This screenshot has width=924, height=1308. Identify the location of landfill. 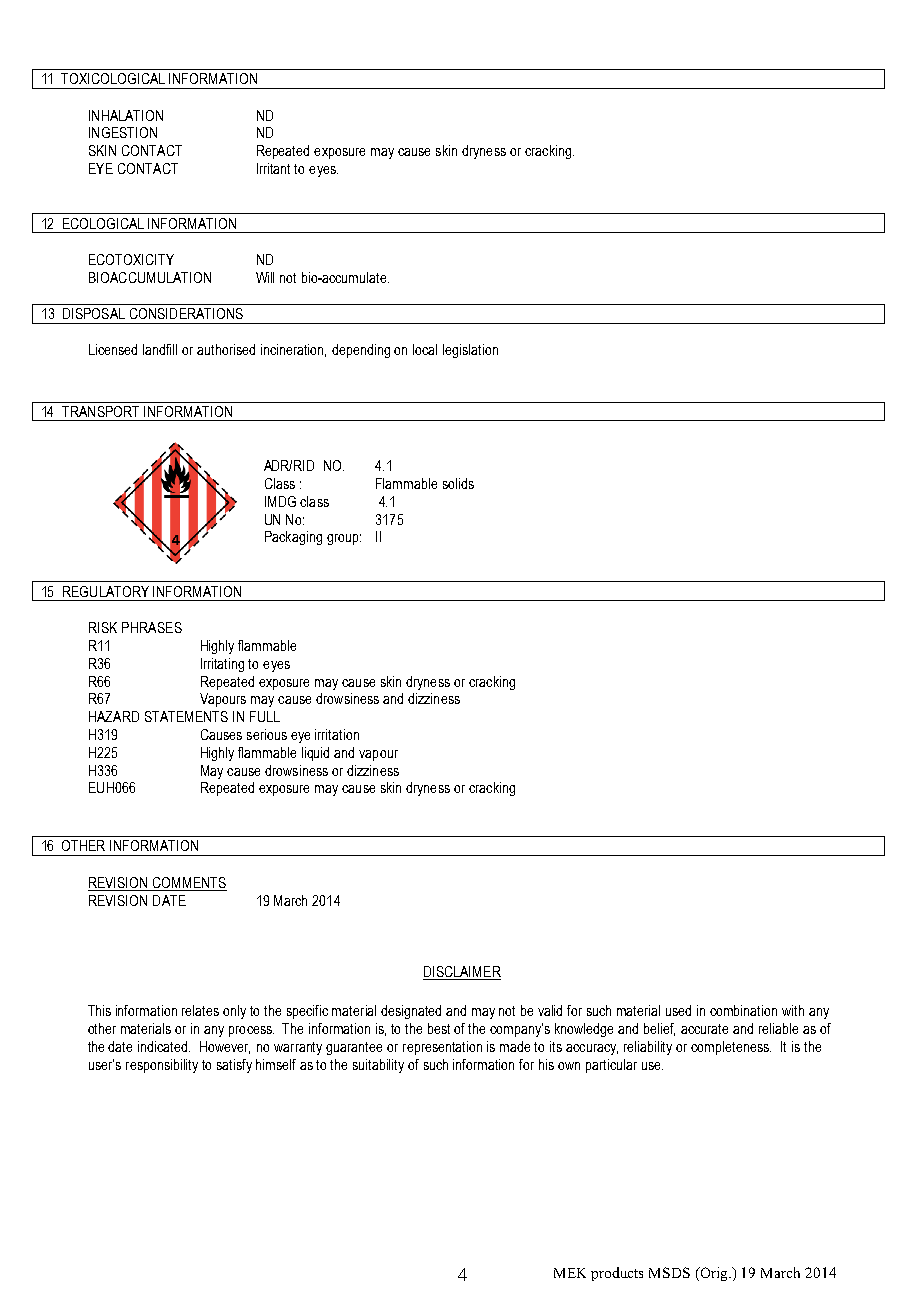
(160, 349).
